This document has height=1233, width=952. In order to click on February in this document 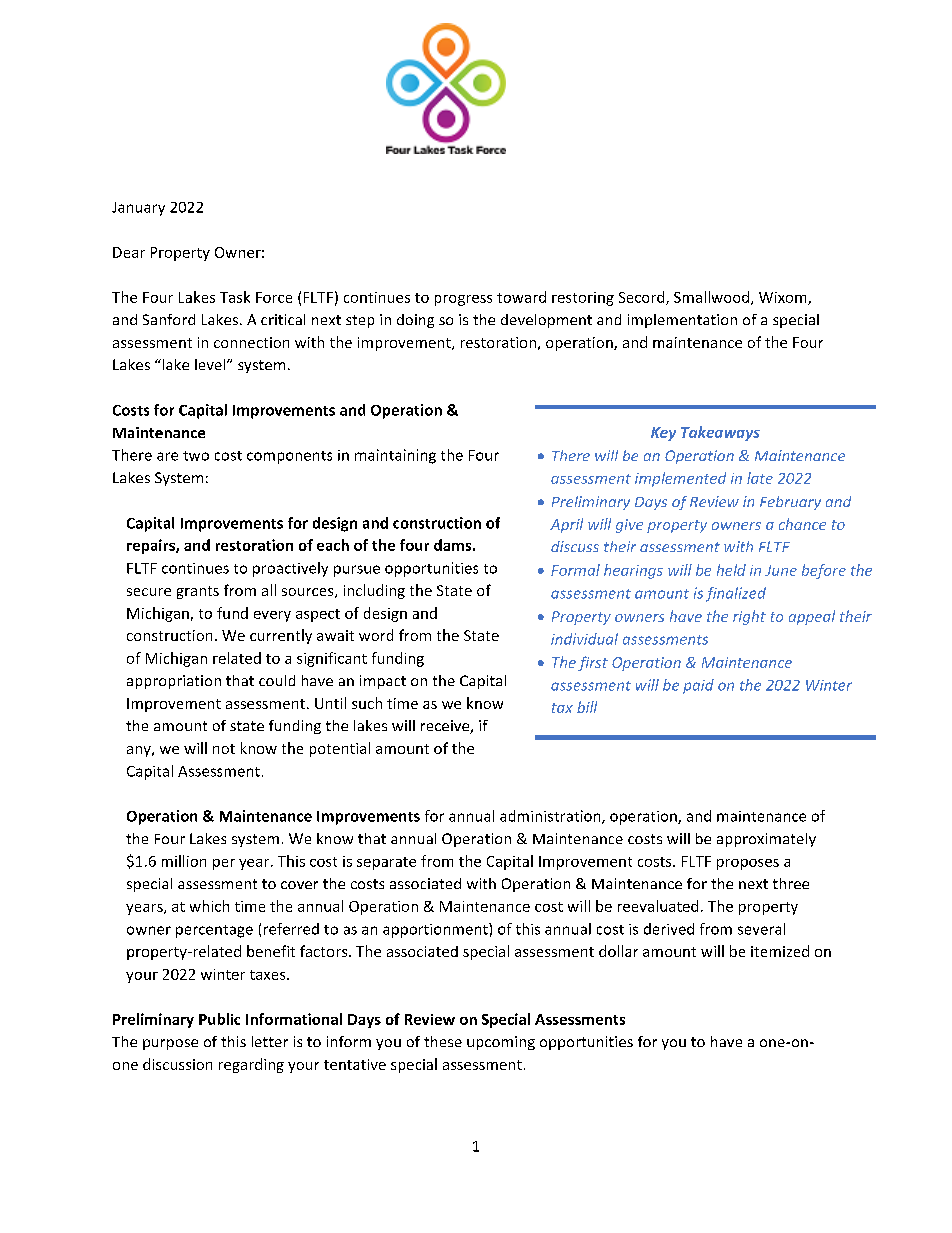, I will do `click(790, 503)`.
